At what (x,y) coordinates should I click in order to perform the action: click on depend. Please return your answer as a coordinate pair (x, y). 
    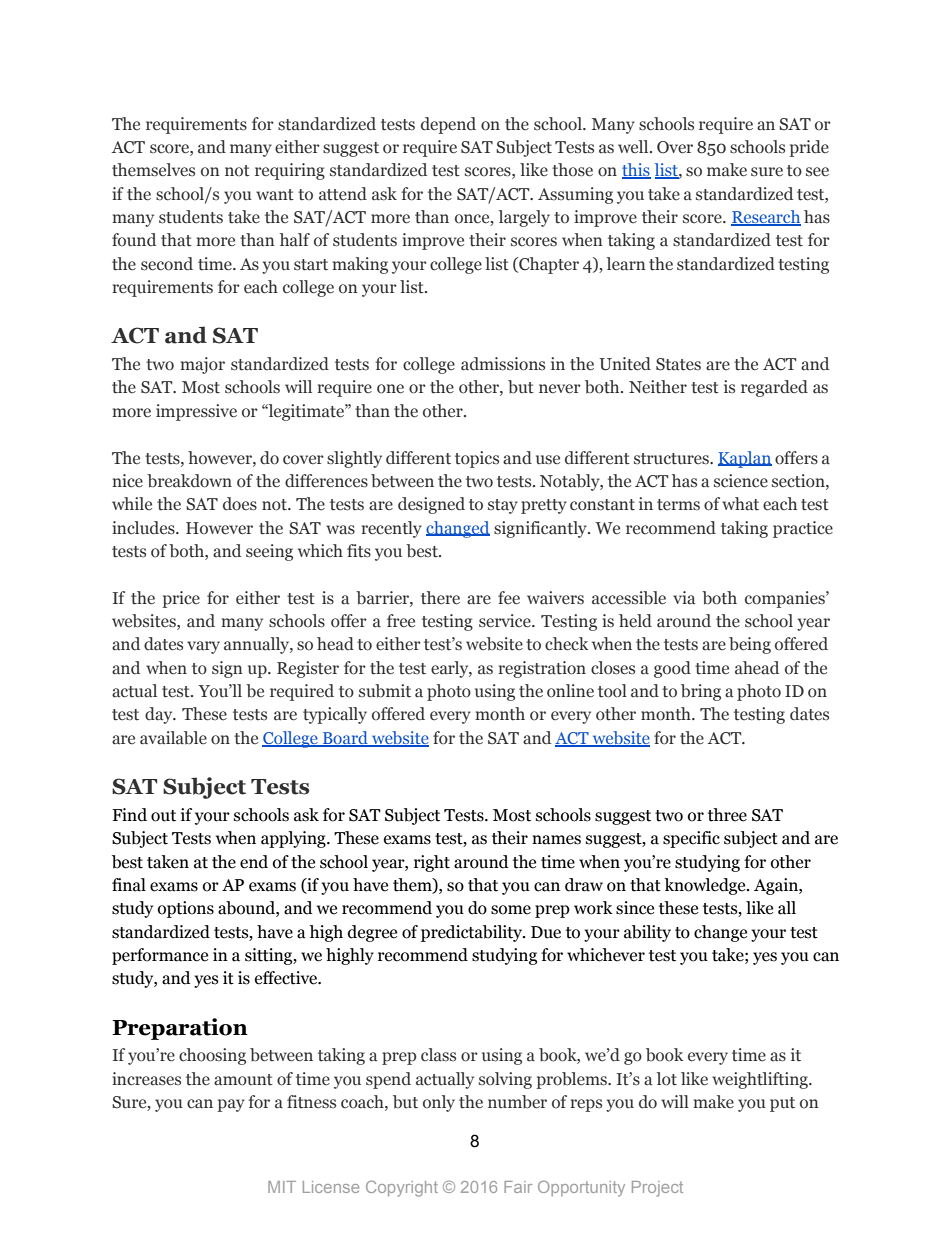
    Looking at the image, I should click on (448, 125).
